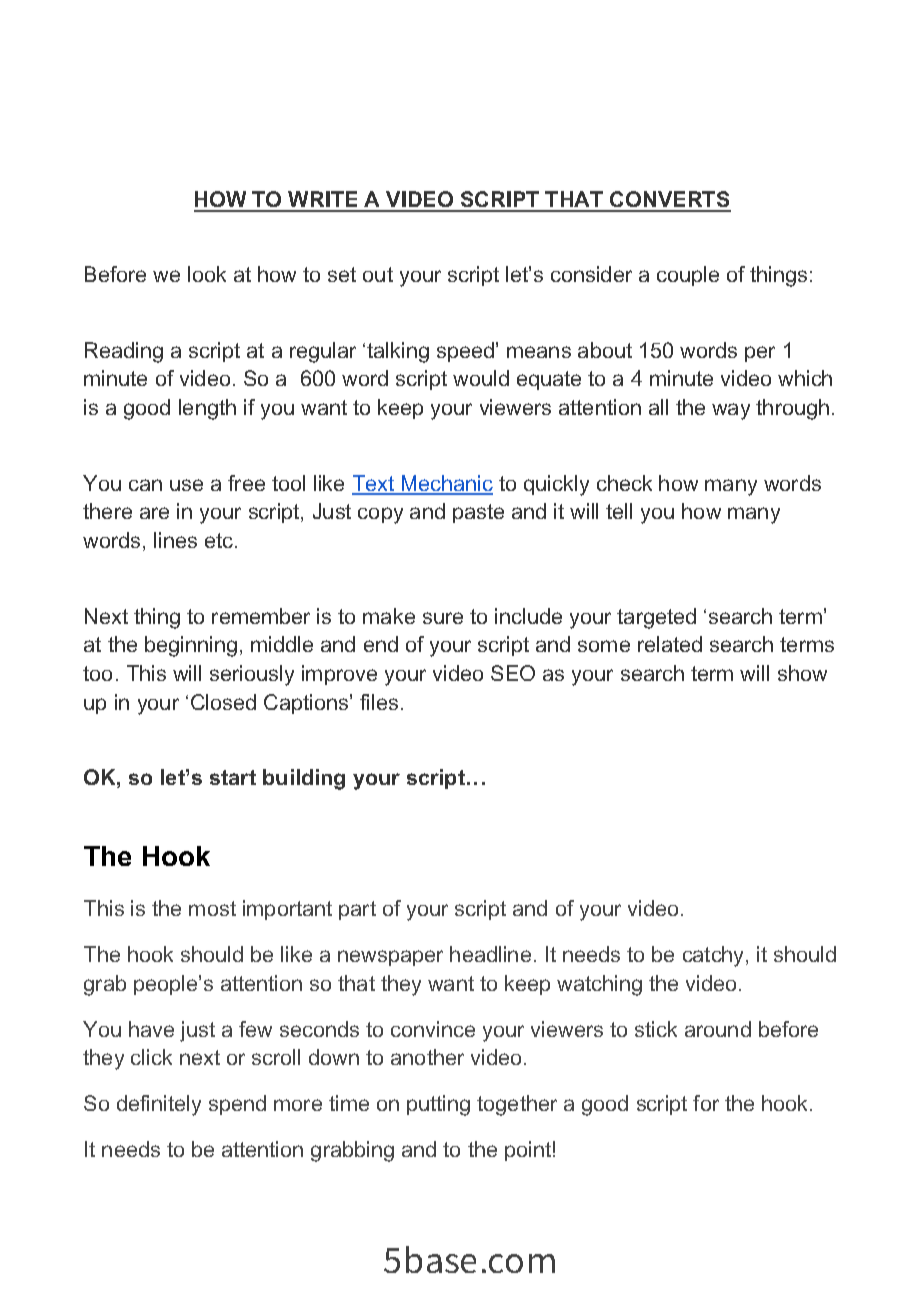 The height and width of the screenshot is (1308, 924). Describe the element at coordinates (624, 483) in the screenshot. I see `check` at that location.
